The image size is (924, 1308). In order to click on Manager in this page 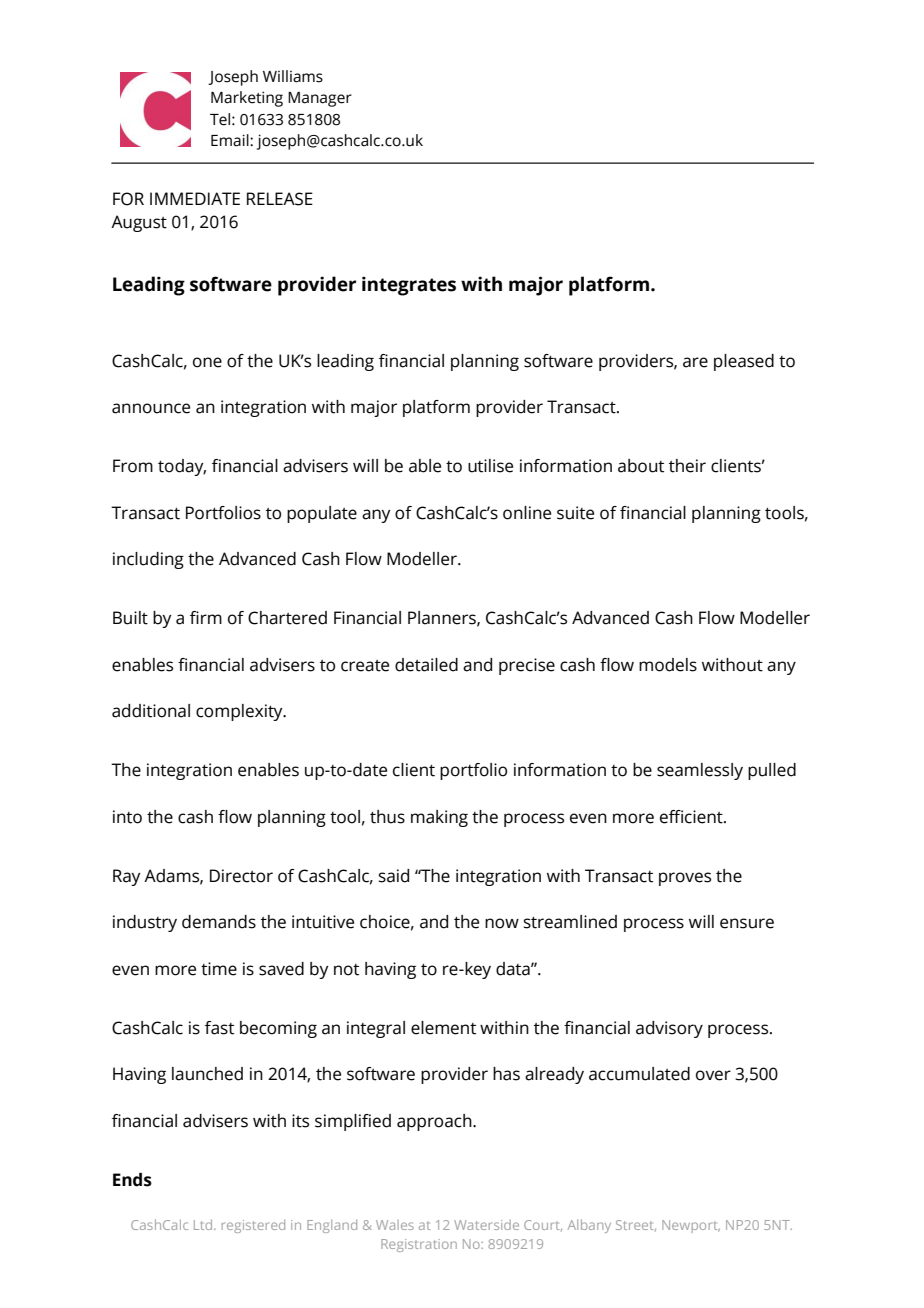, I will do `click(320, 99)`.
